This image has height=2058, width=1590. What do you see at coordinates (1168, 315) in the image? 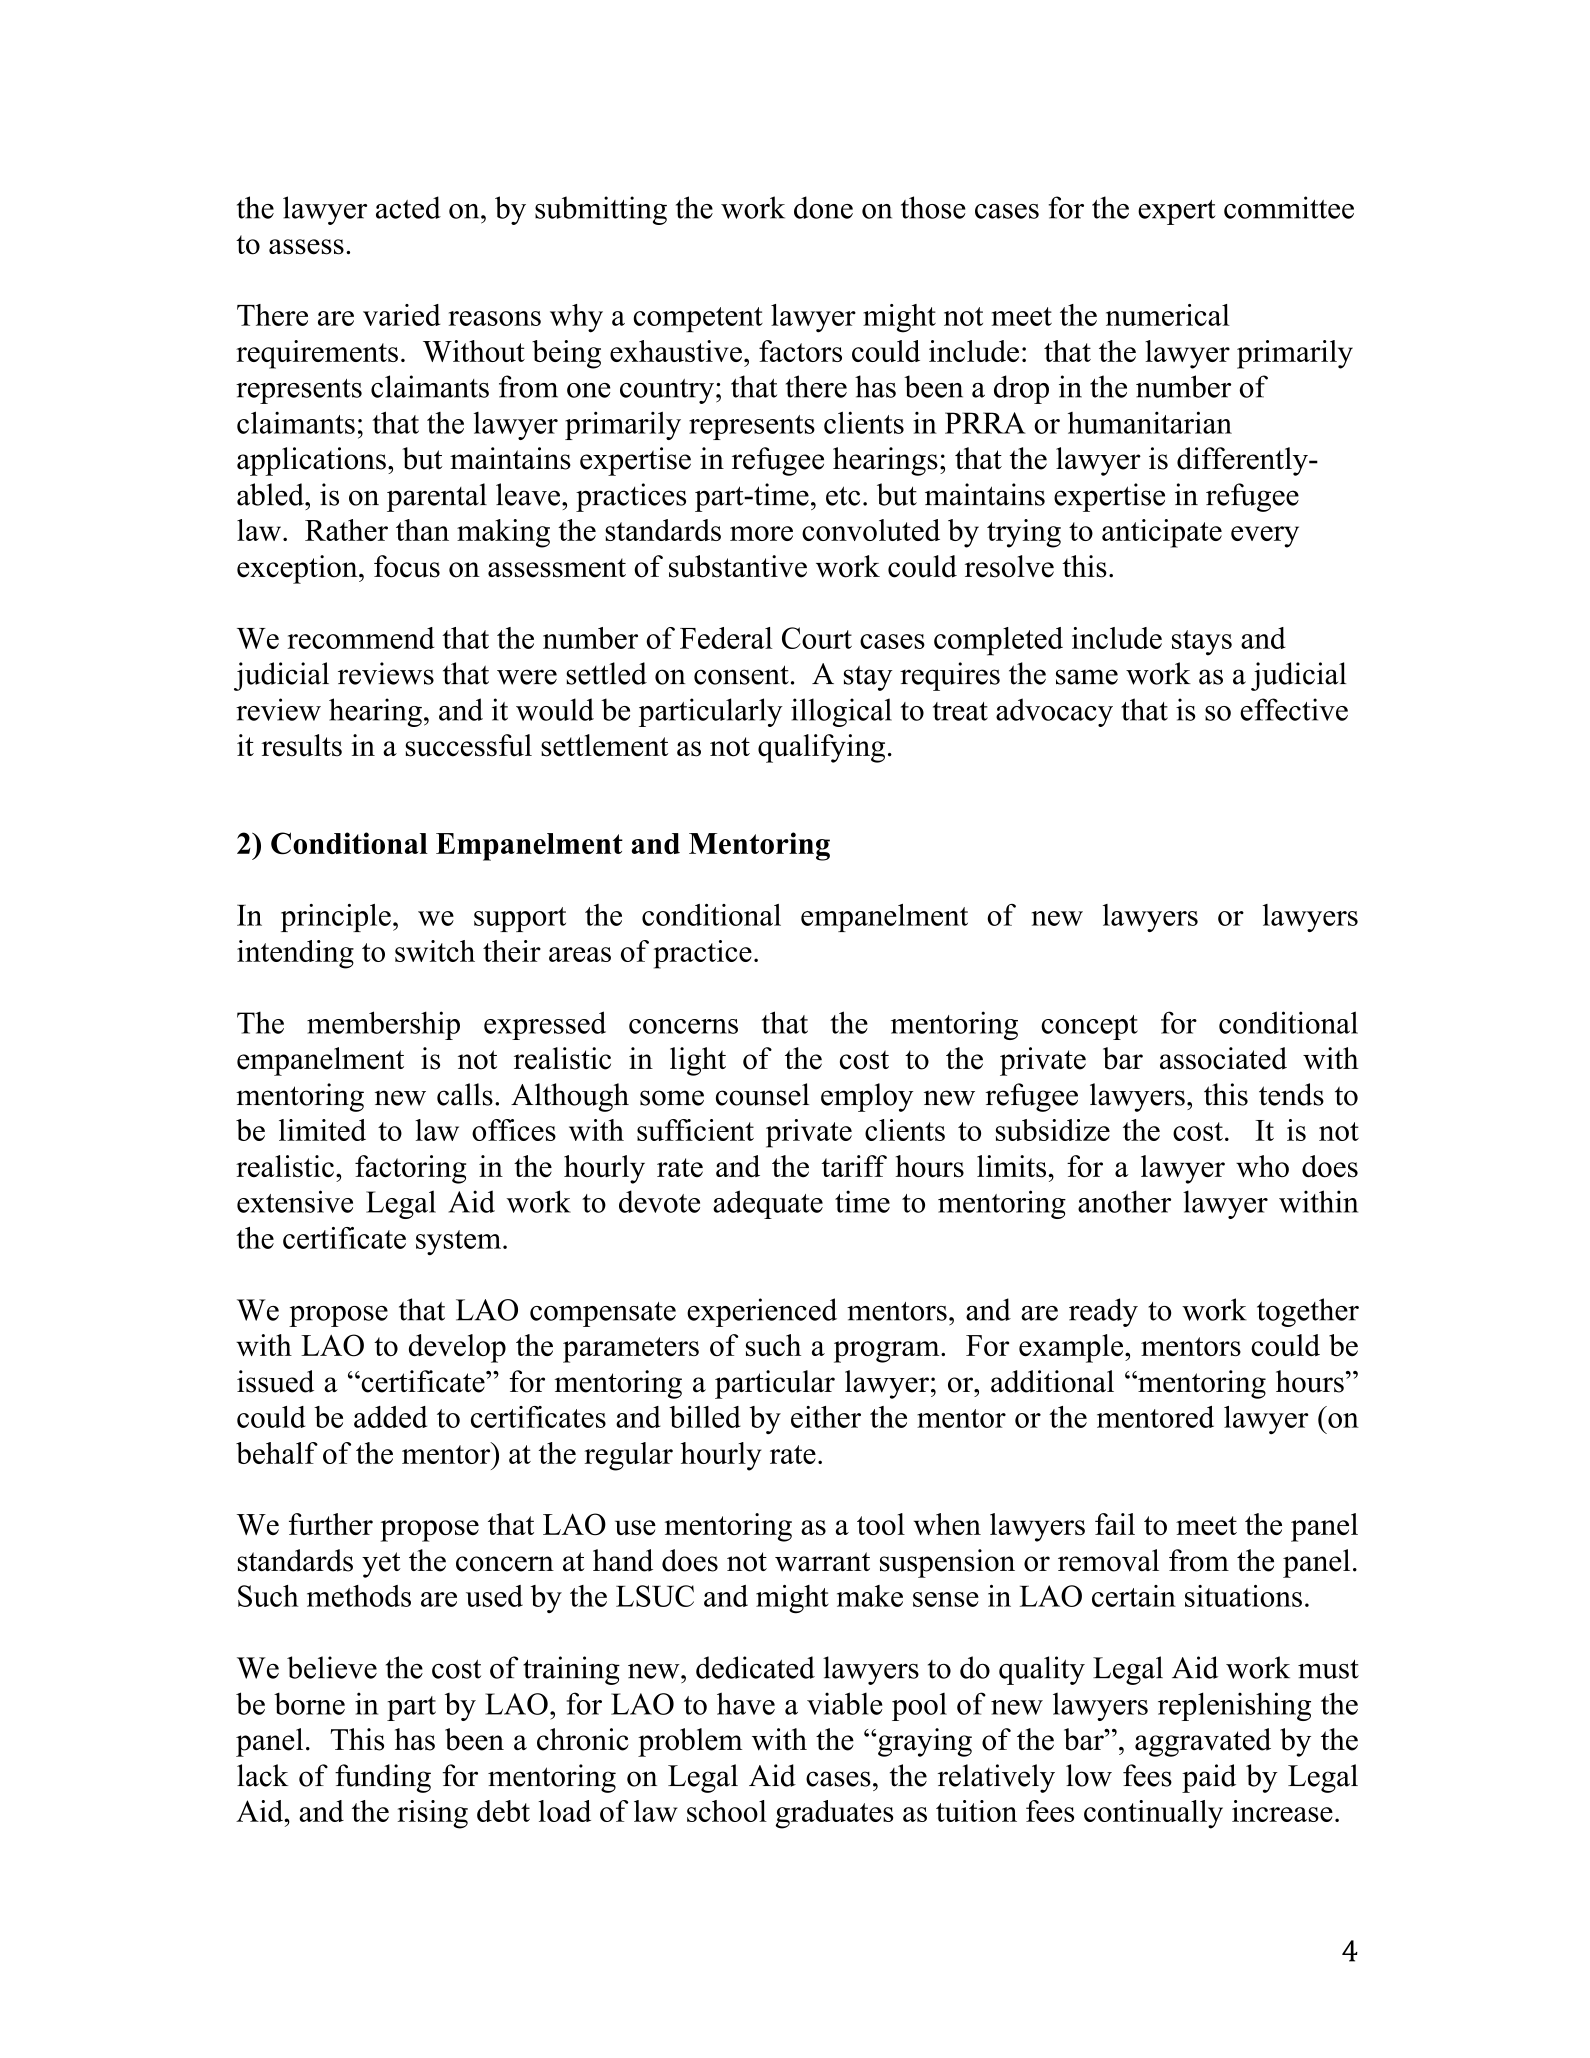
I see `numerical` at bounding box center [1168, 315].
